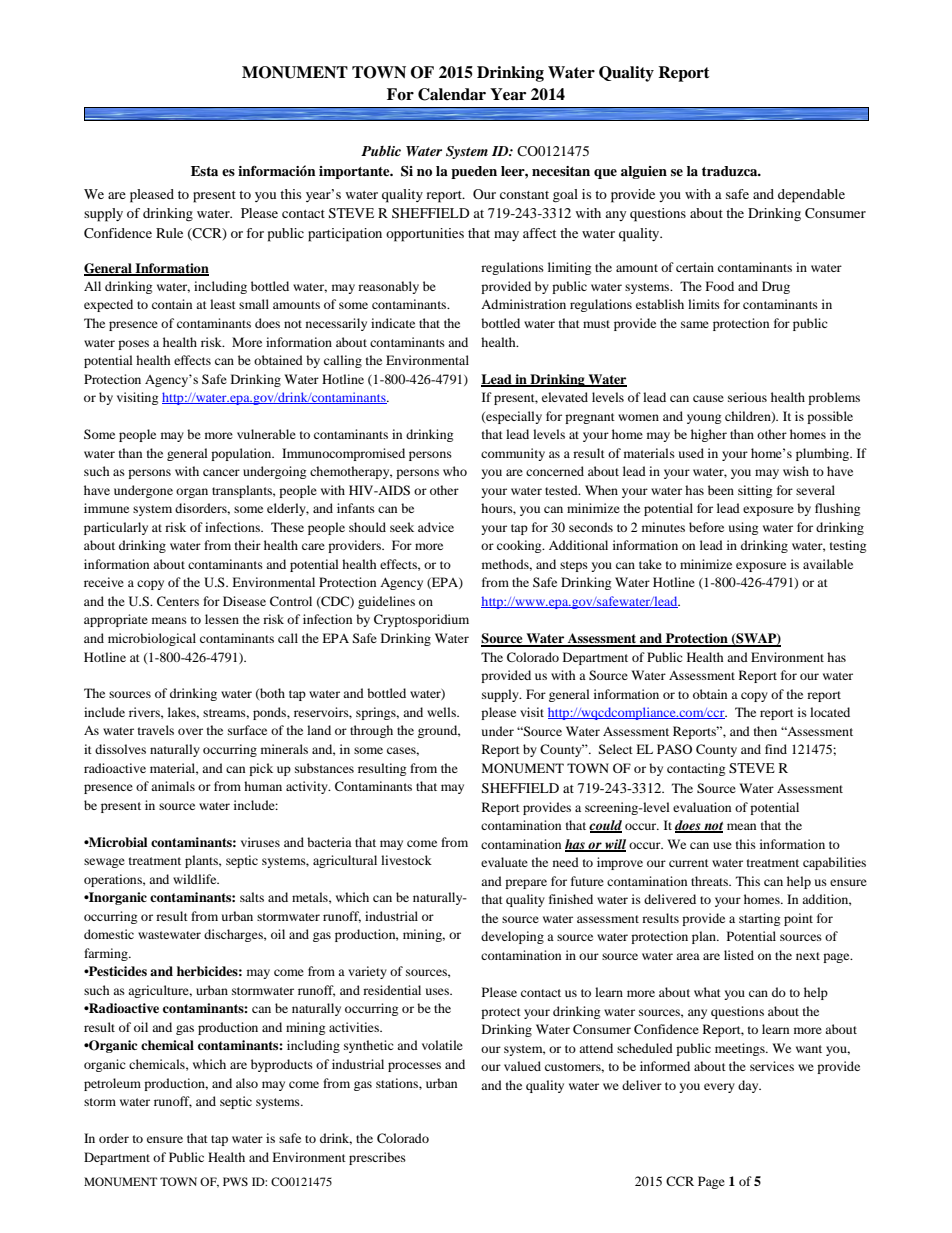  Describe the element at coordinates (133, 345) in the page. I see `poses` at that location.
